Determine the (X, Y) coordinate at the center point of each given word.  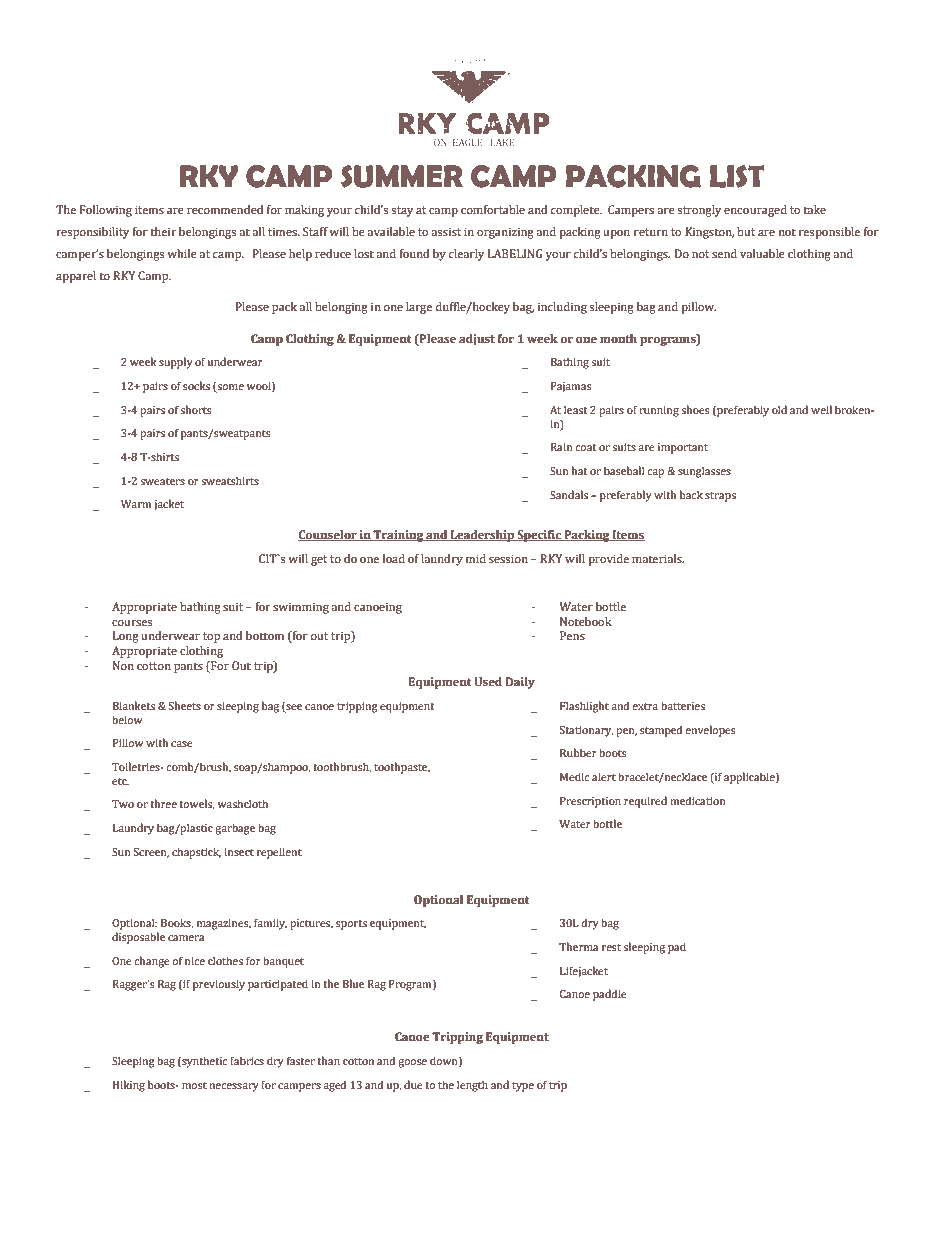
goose (412, 1063)
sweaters (162, 481)
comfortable (493, 210)
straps (720, 497)
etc (120, 781)
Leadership (483, 536)
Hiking (129, 1086)
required (645, 802)
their (163, 231)
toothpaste (402, 768)
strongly (699, 211)
